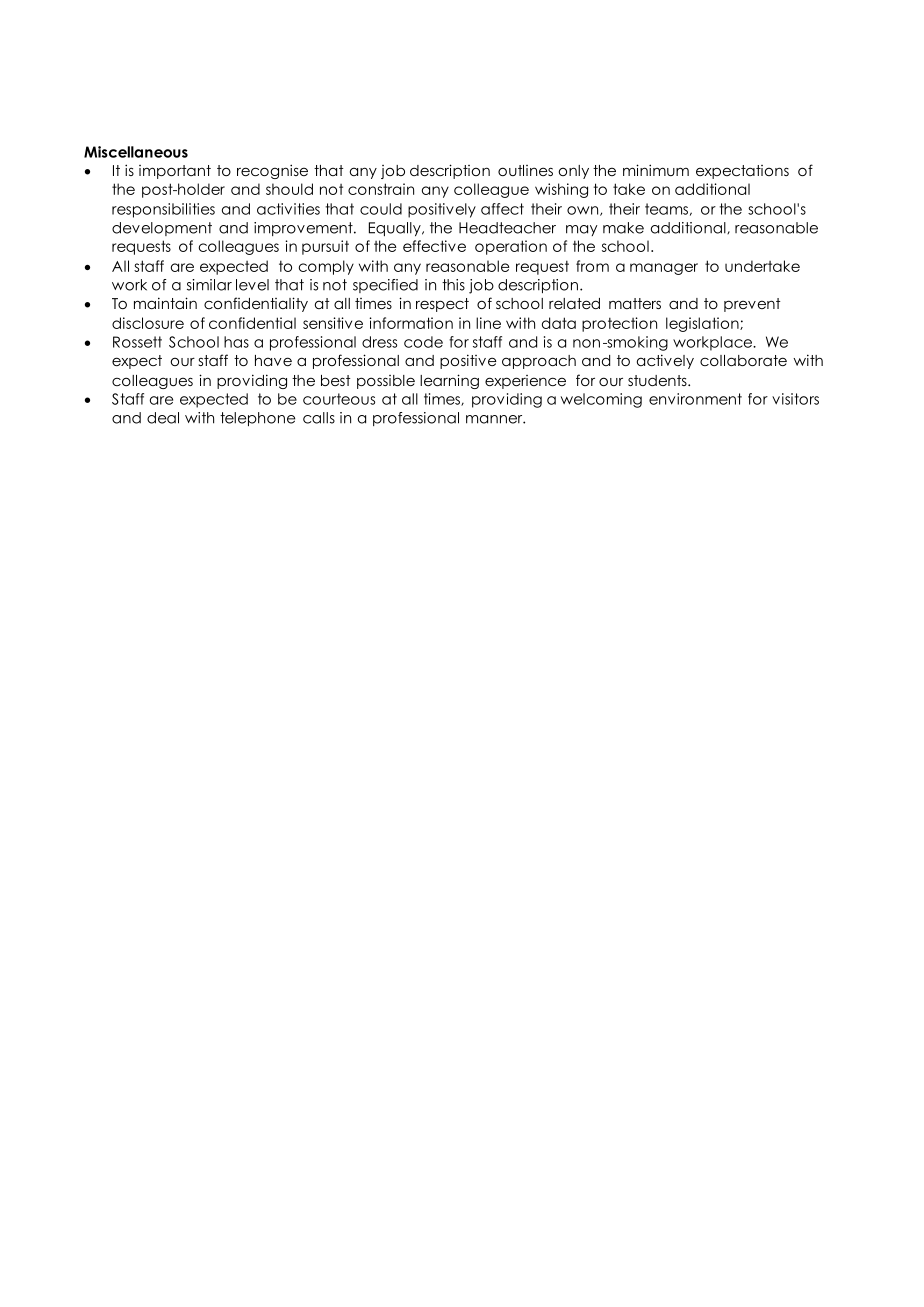 The height and width of the page is (1307, 924). What do you see at coordinates (502, 209) in the page?
I see `affect` at bounding box center [502, 209].
